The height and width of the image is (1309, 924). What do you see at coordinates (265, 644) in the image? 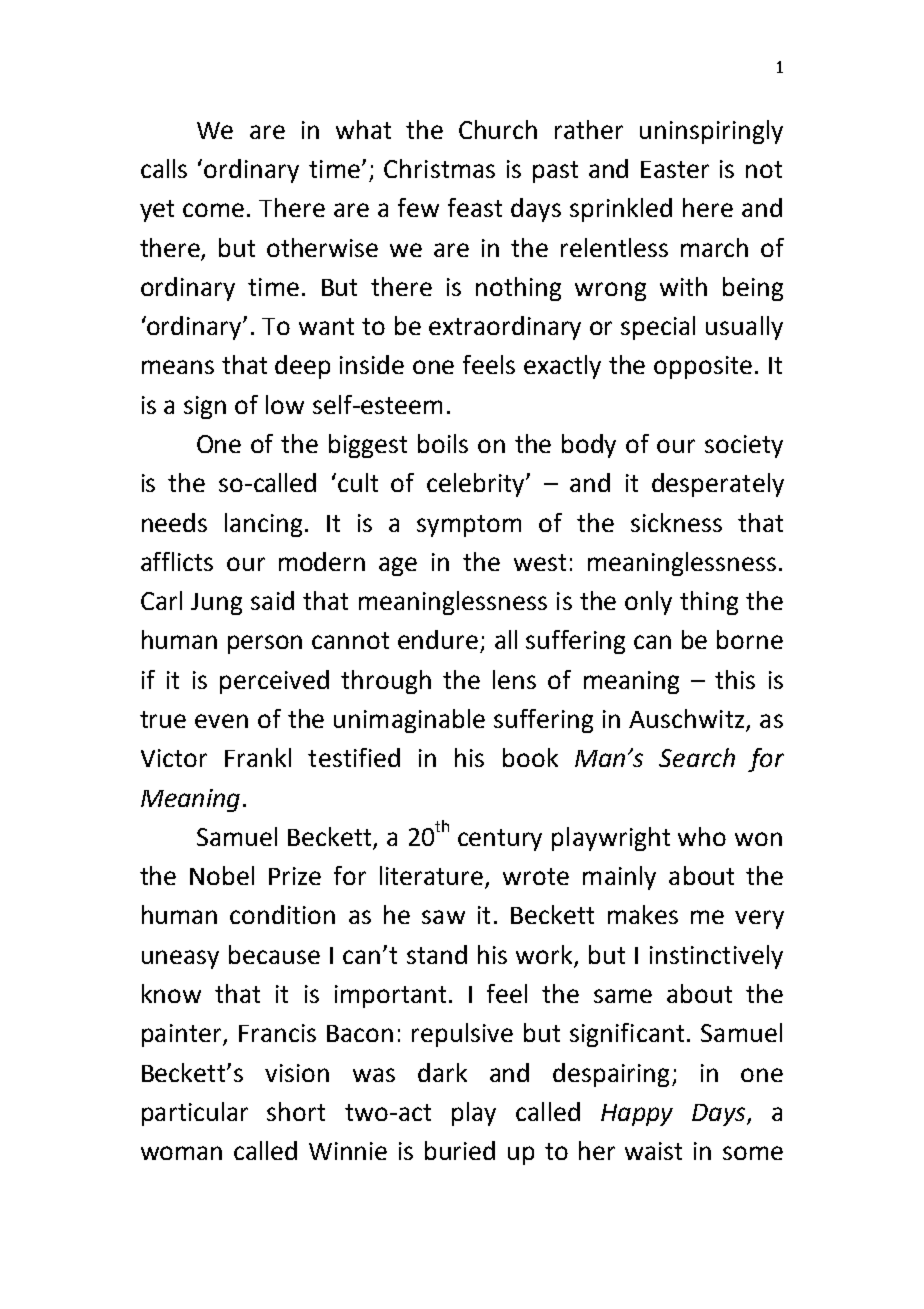
I see `person` at bounding box center [265, 644].
